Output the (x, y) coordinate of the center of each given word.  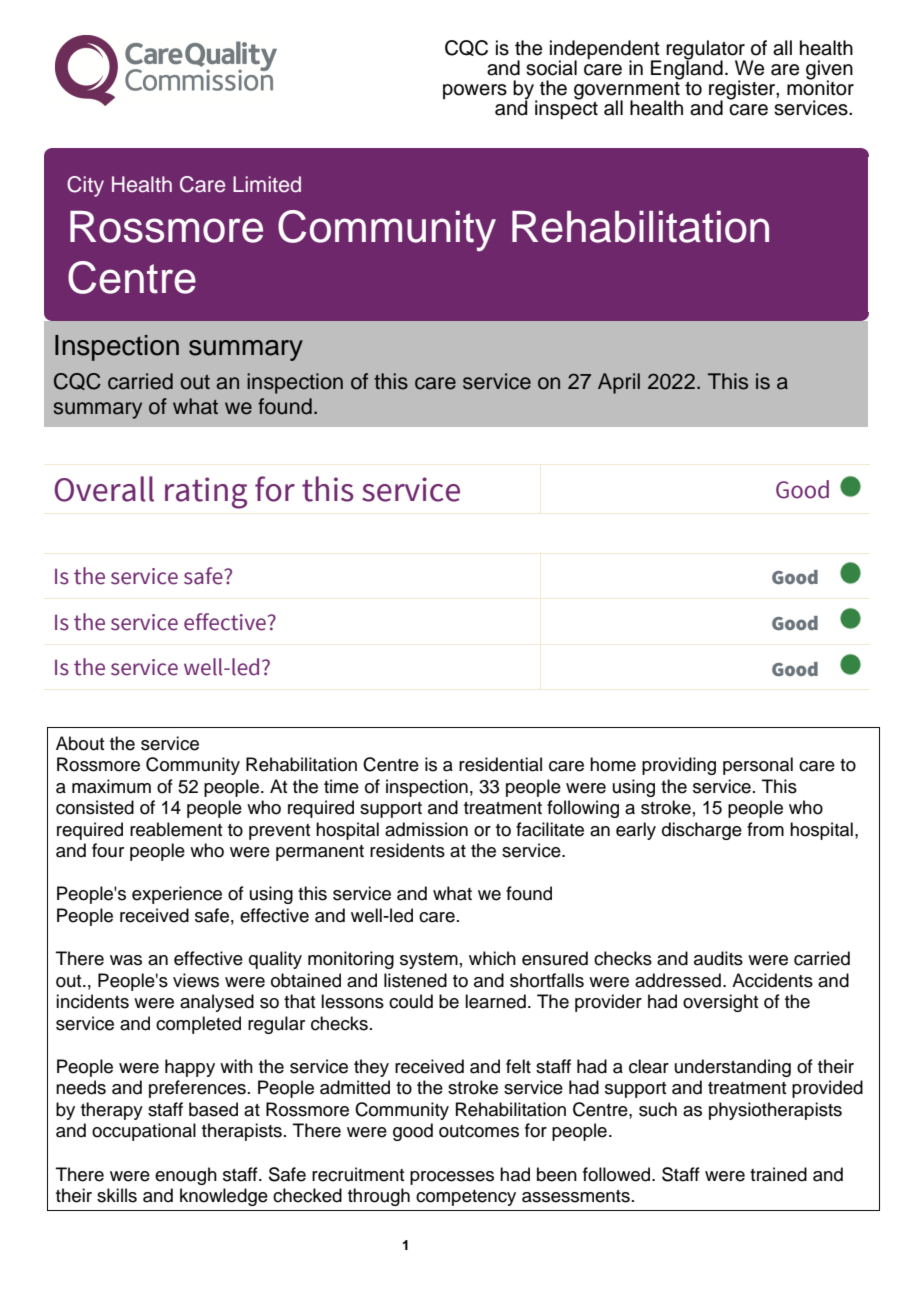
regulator (706, 51)
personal (758, 766)
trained (778, 1174)
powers (475, 91)
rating (206, 493)
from (765, 829)
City (85, 186)
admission (426, 829)
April (619, 383)
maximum (111, 786)
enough (186, 1176)
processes (452, 1178)
